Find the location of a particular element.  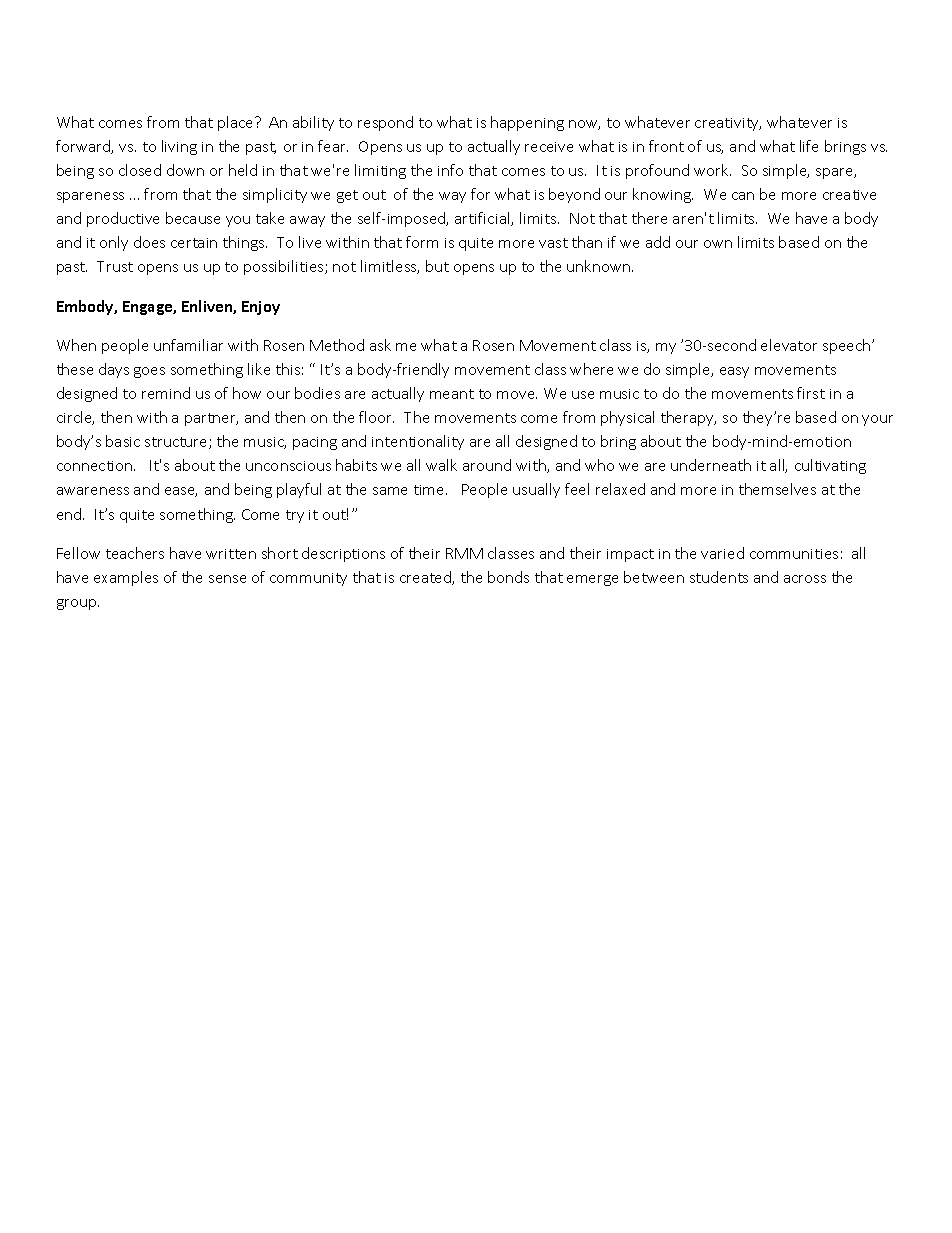

bonds is located at coordinates (508, 577).
